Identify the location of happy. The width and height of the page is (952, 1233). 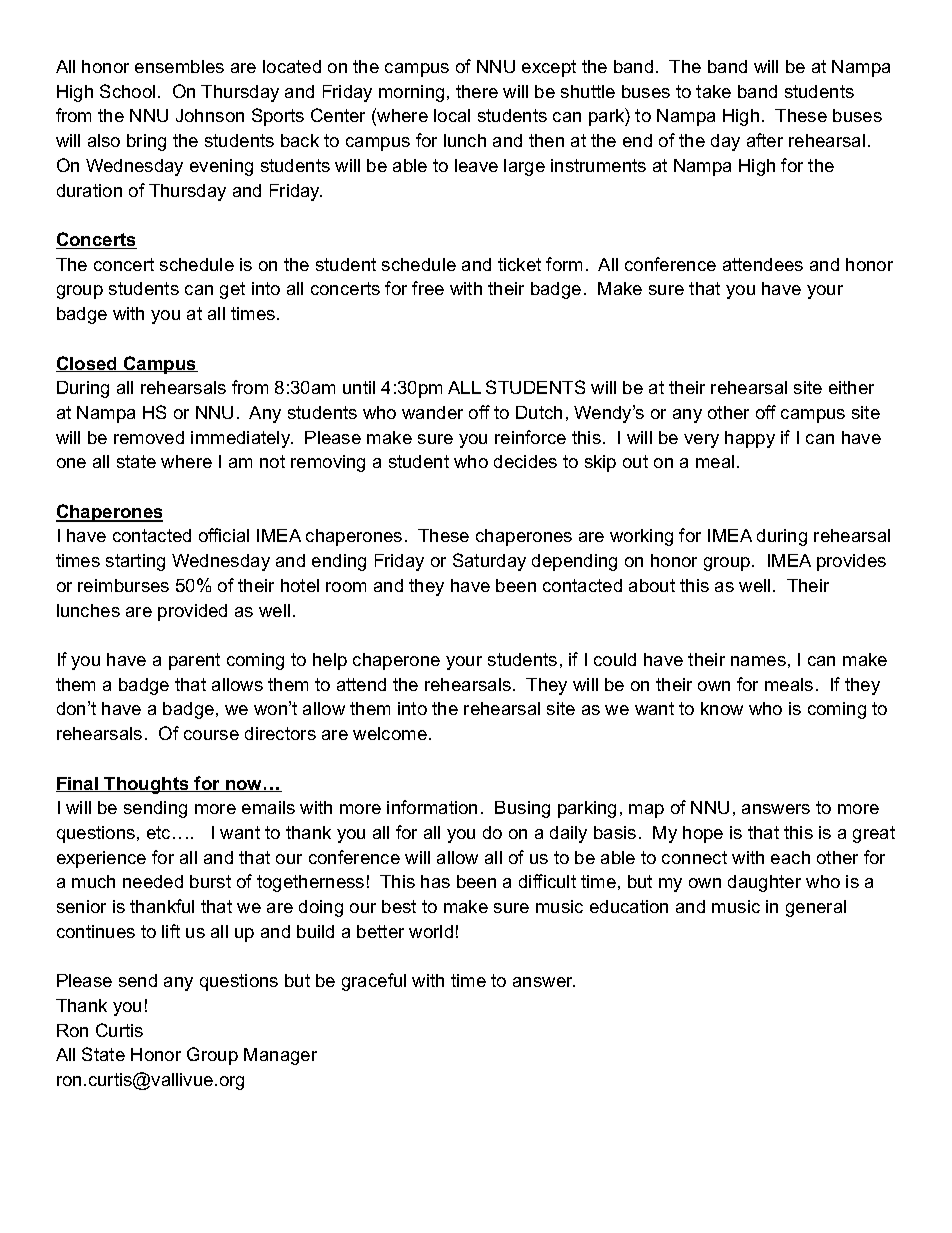
(750, 439).
